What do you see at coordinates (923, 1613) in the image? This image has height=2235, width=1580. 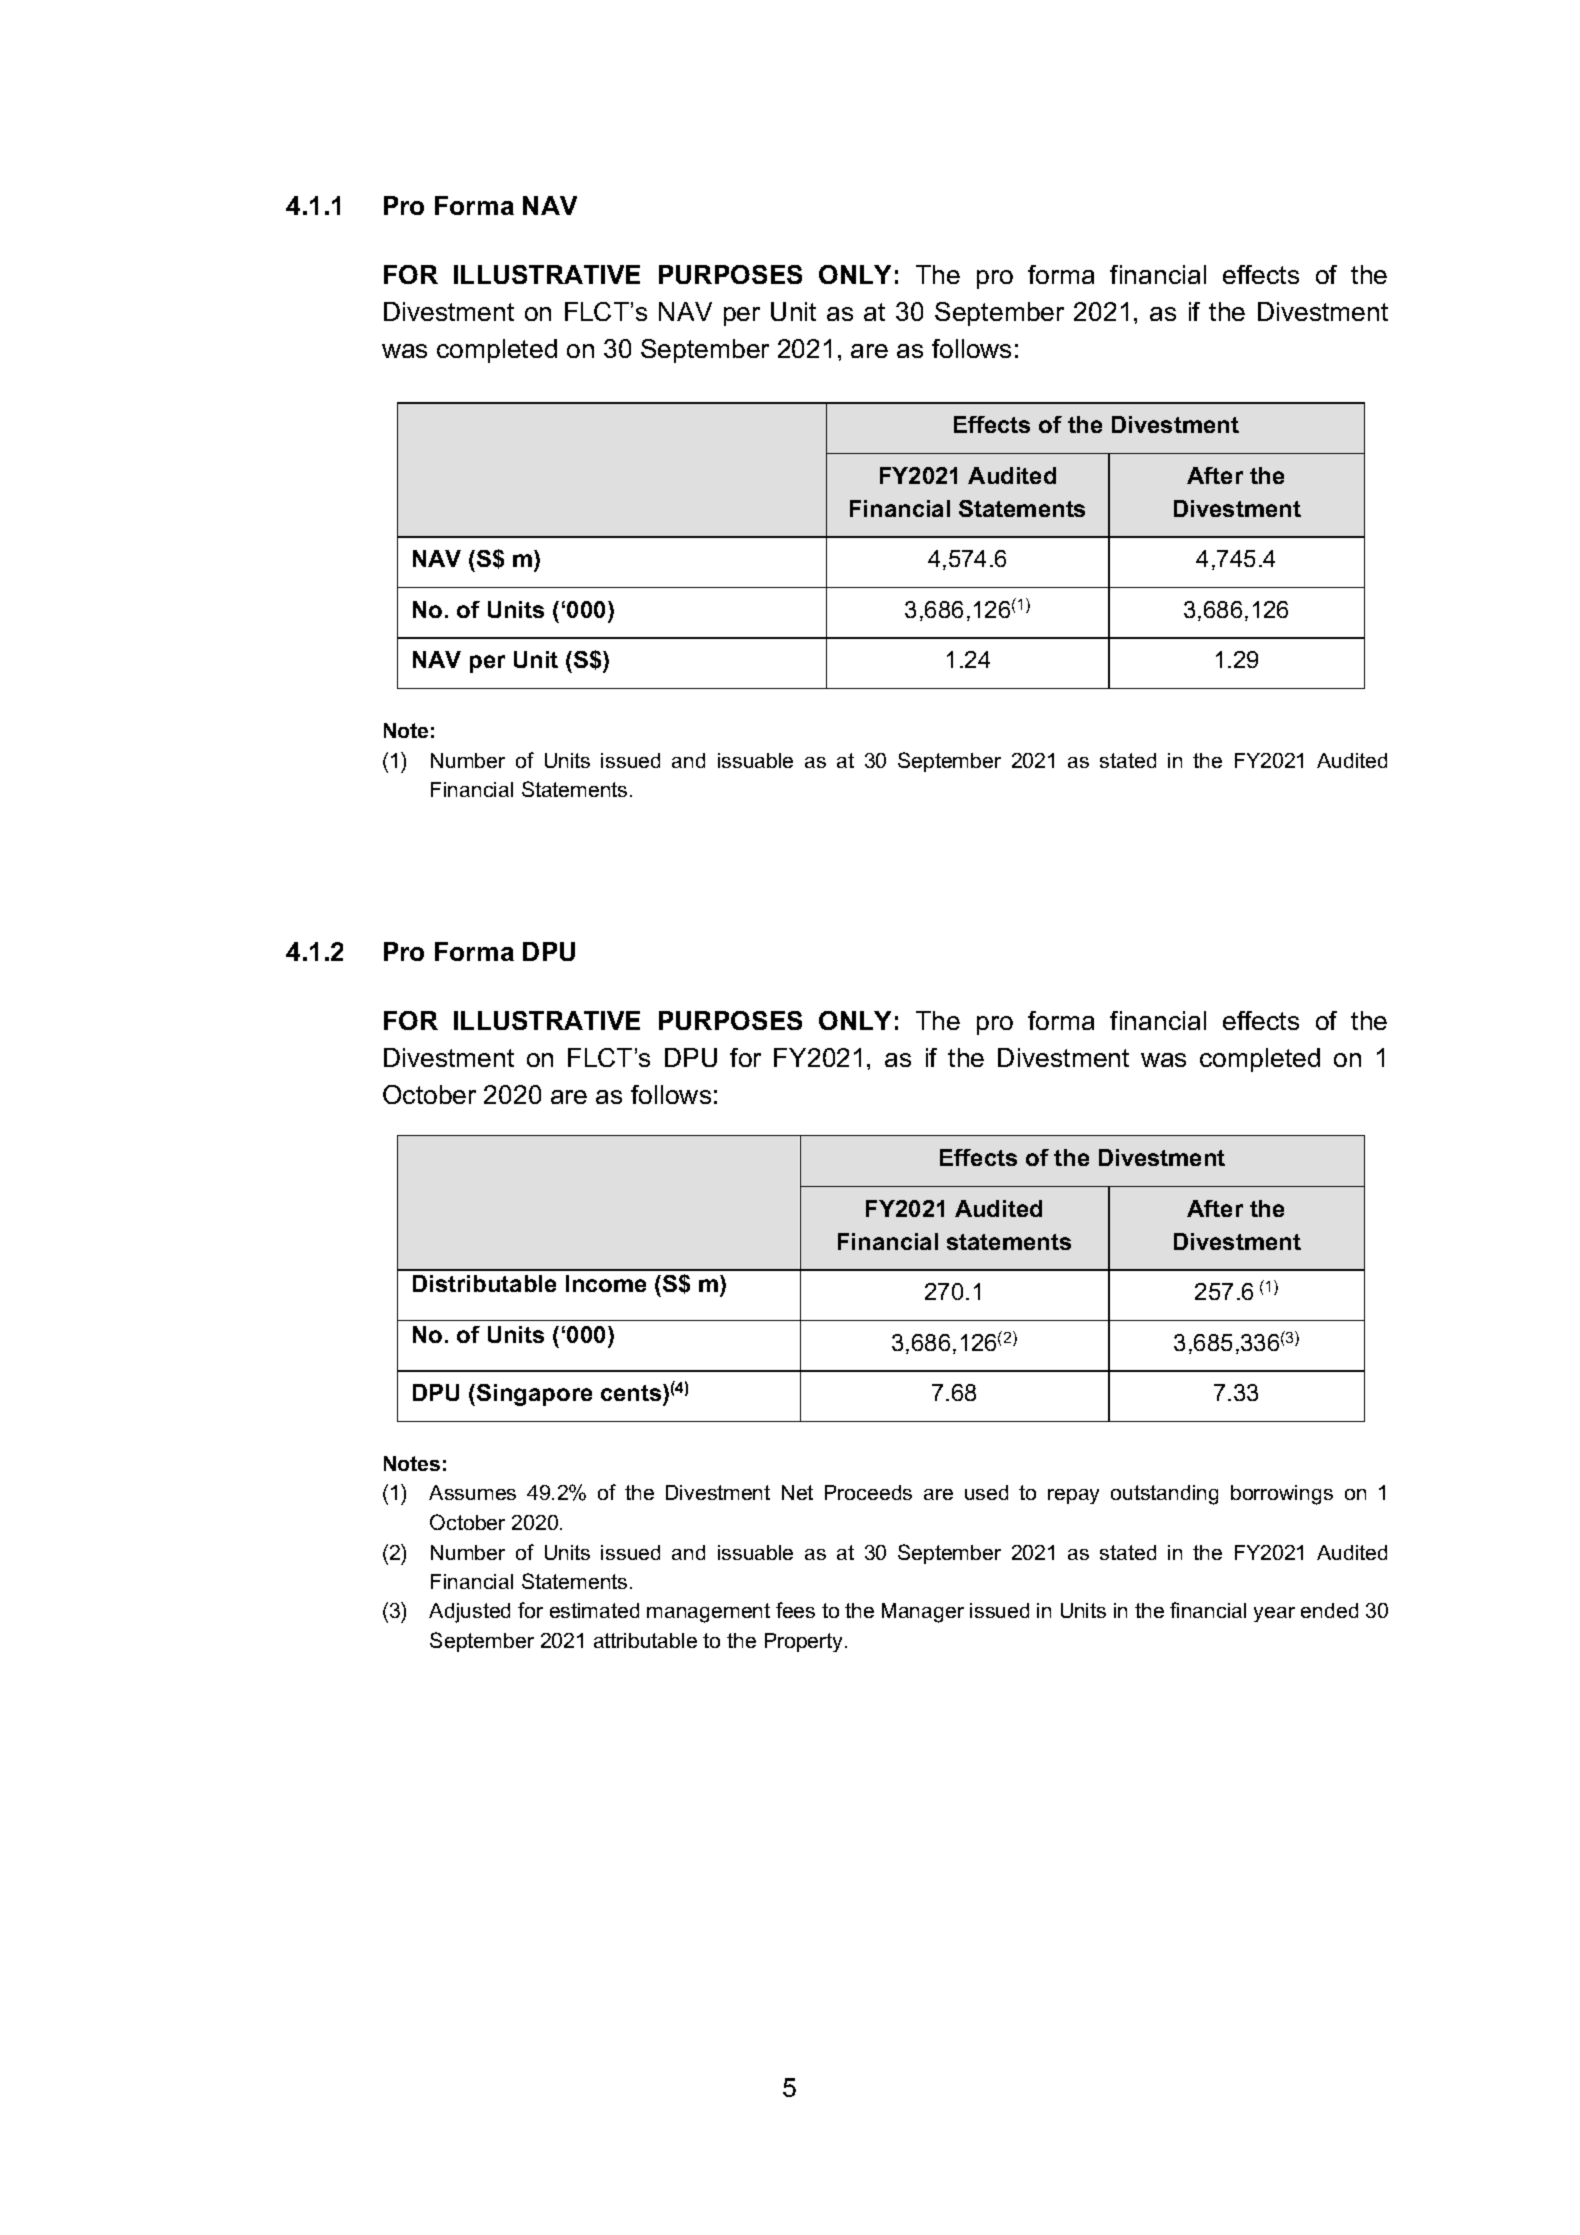 I see `Manager` at bounding box center [923, 1613].
